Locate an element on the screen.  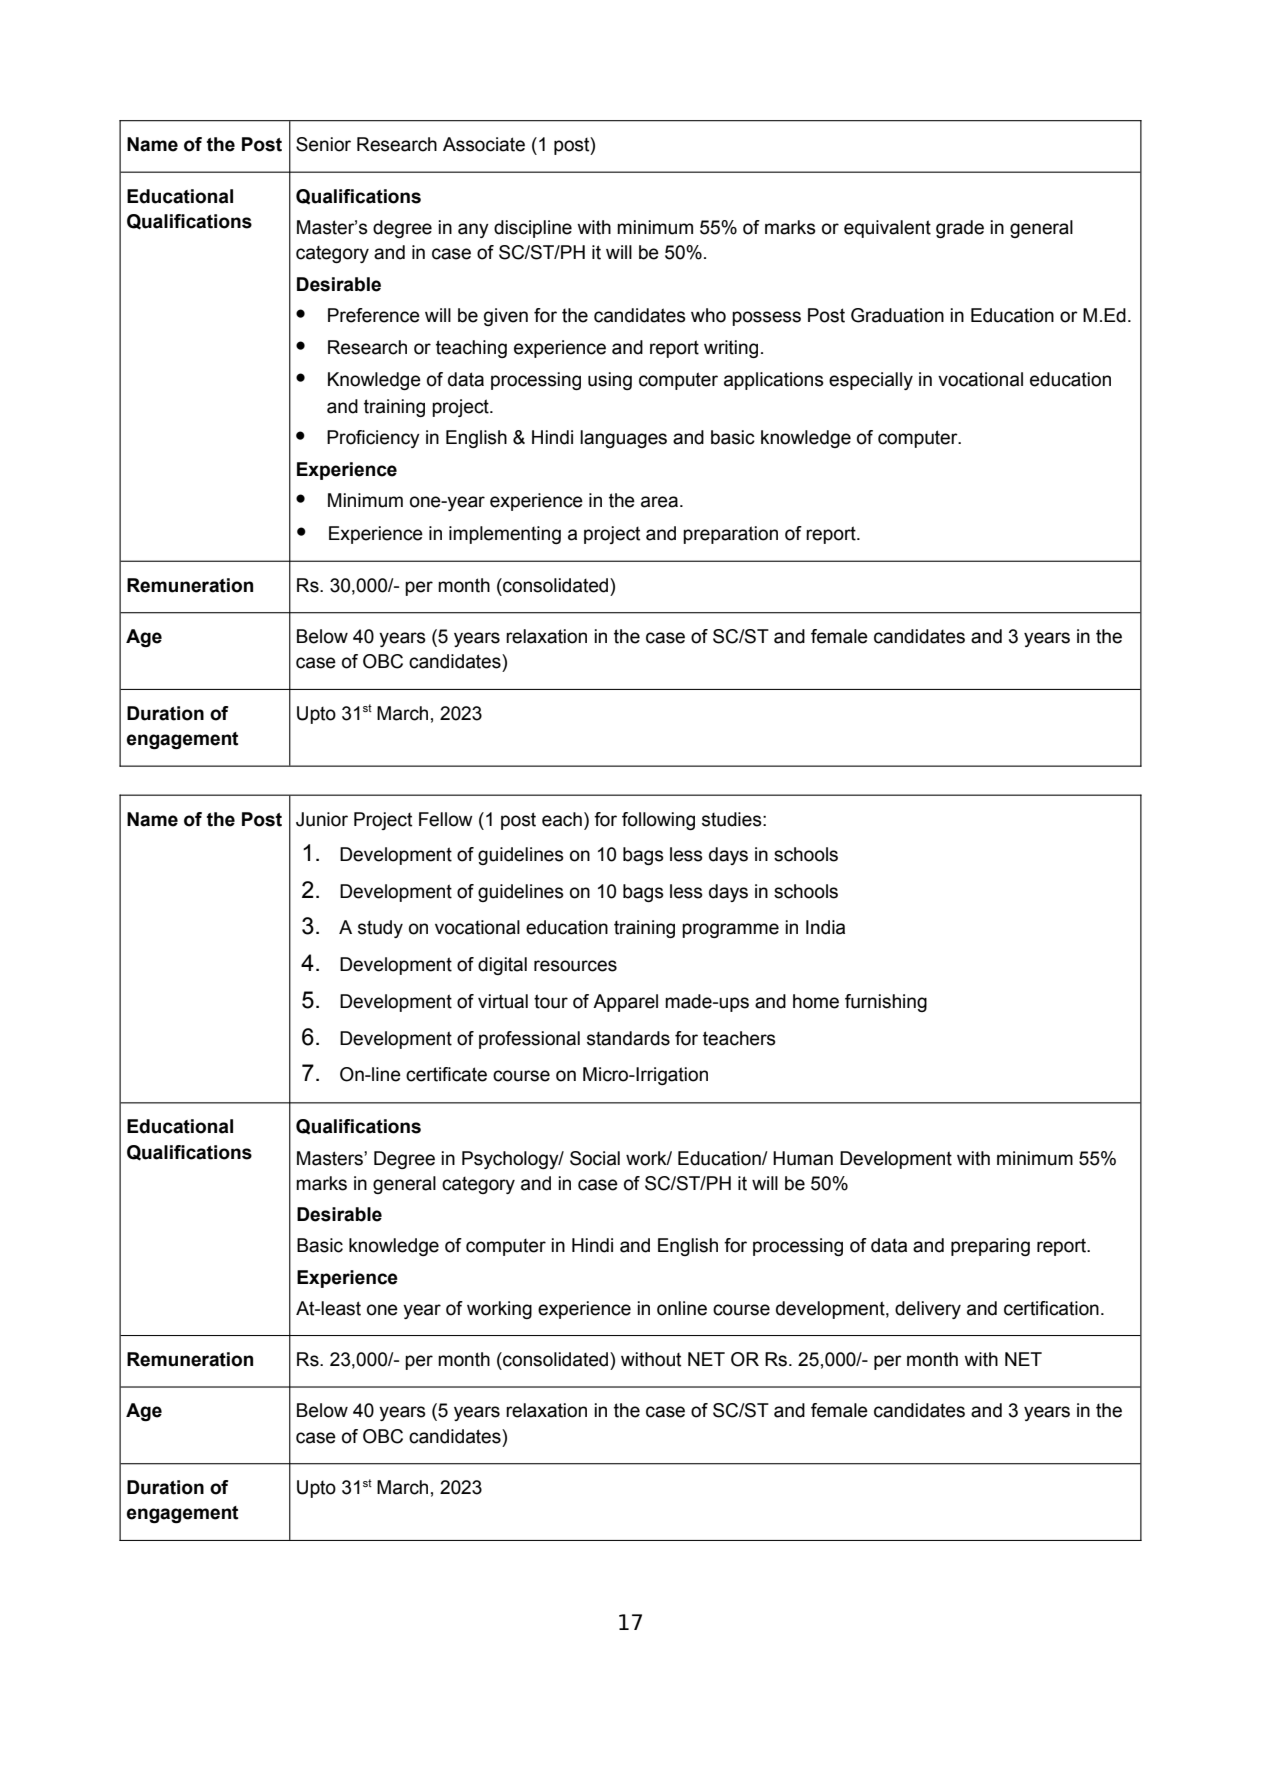
virtual is located at coordinates (503, 1001).
